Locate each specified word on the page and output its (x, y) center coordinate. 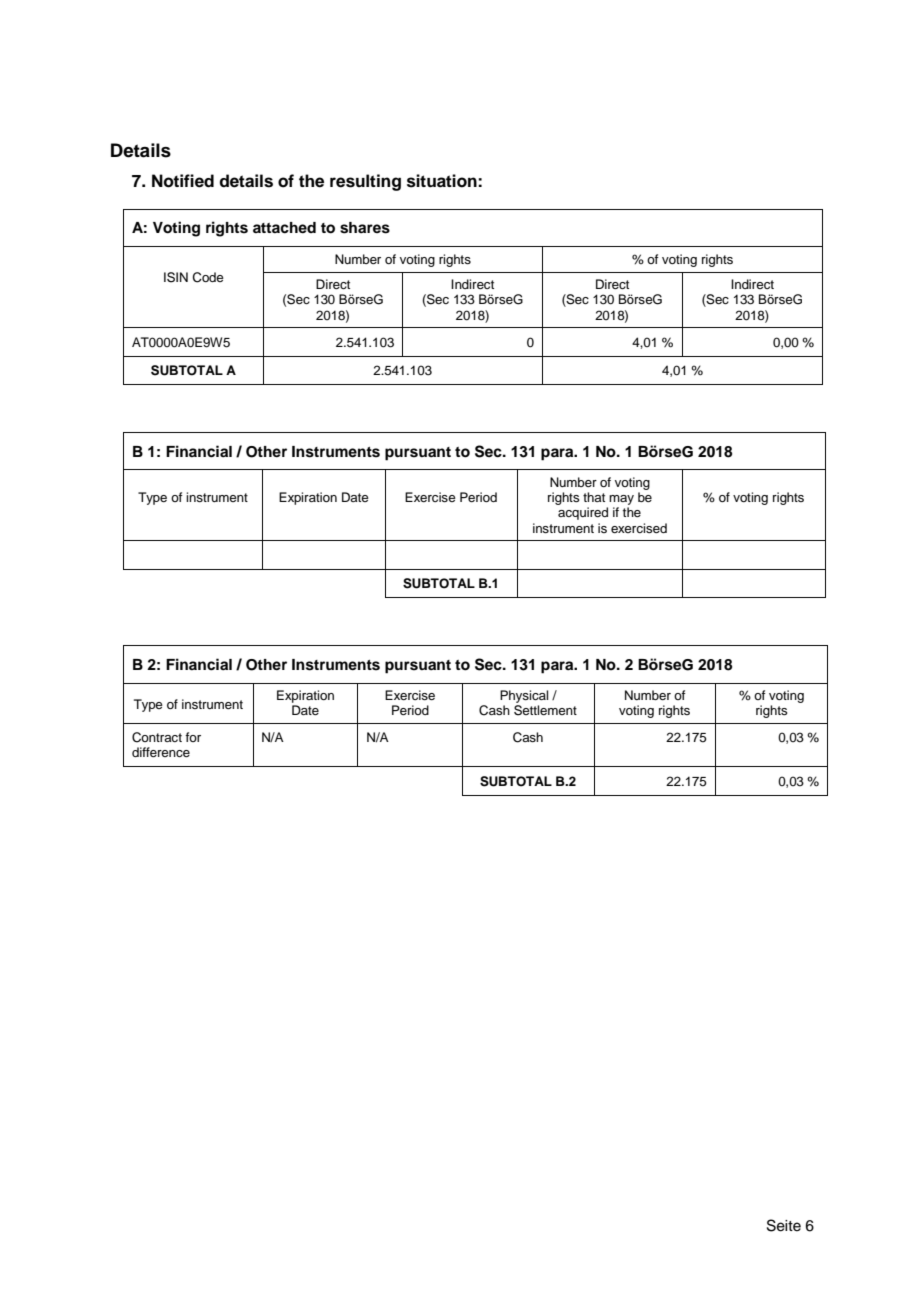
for (193, 737)
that (594, 497)
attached (284, 228)
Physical (524, 696)
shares (365, 228)
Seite (784, 1225)
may (621, 501)
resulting (365, 182)
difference (161, 752)
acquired (583, 513)
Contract (157, 737)
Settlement (545, 710)
